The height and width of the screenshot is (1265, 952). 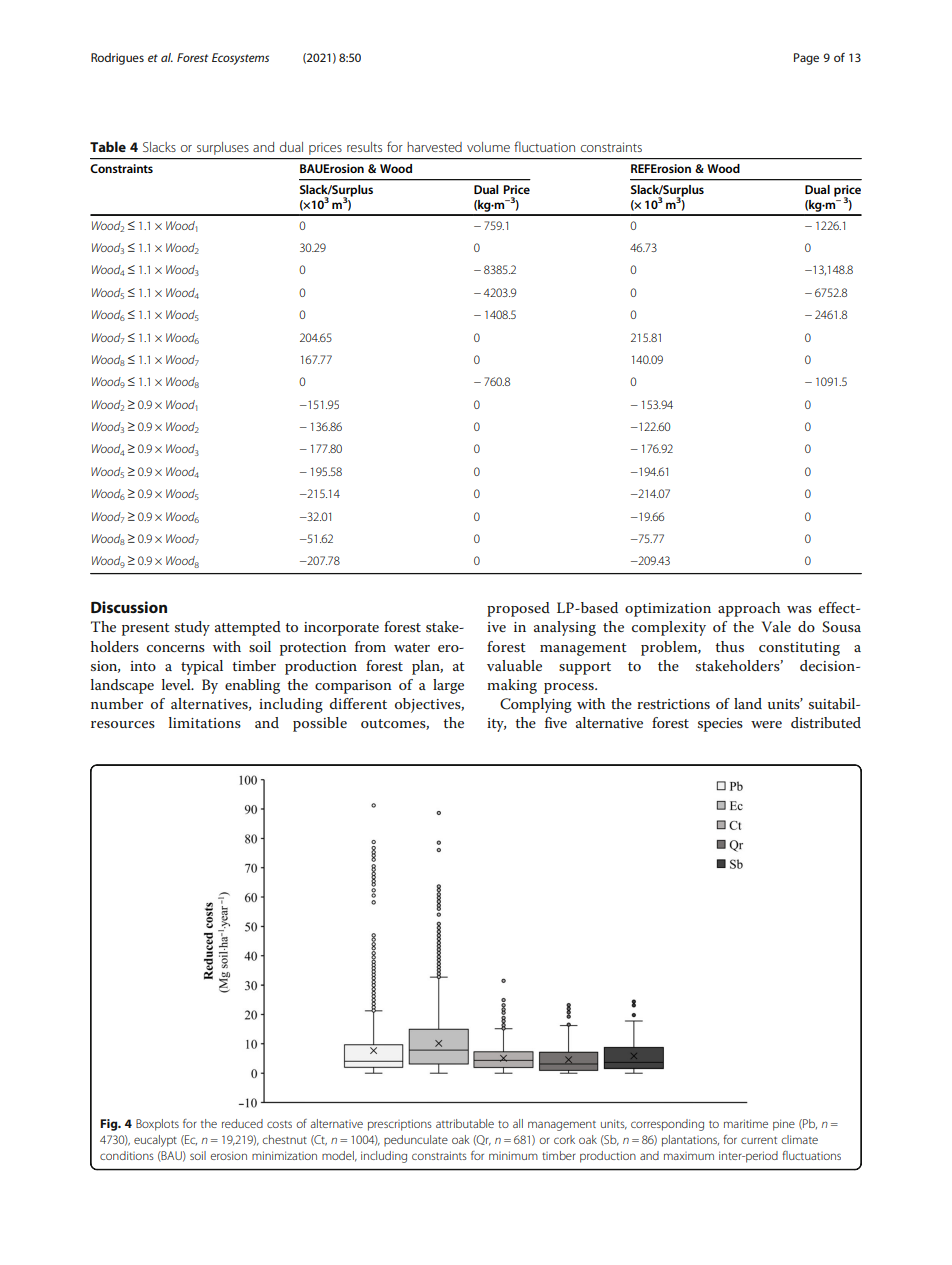 What do you see at coordinates (720, 725) in the screenshot?
I see `species` at bounding box center [720, 725].
